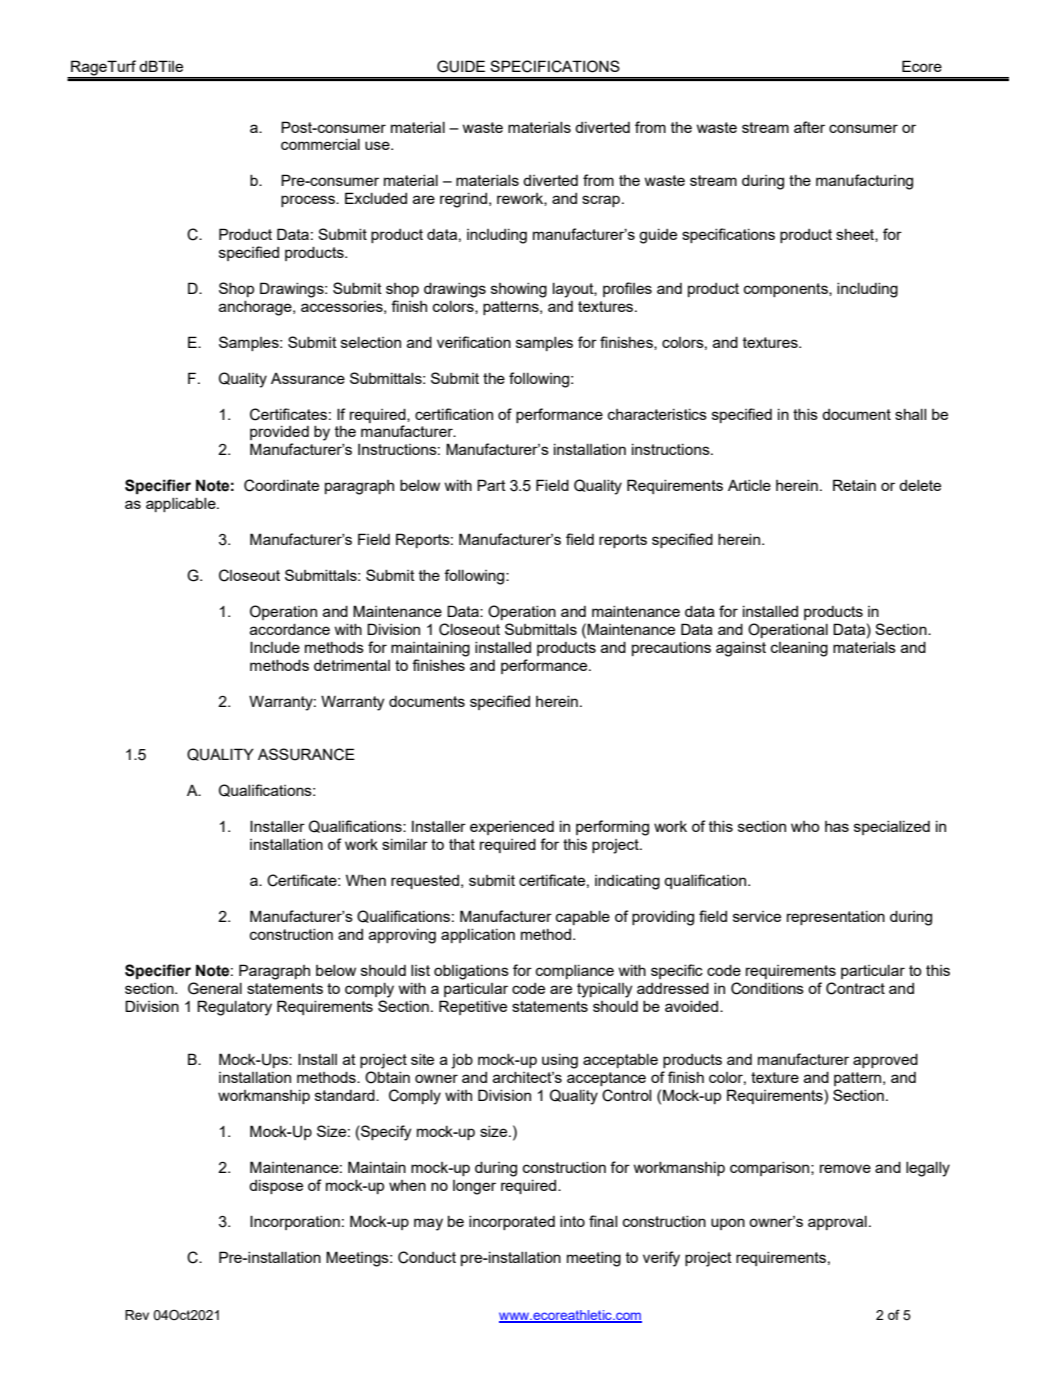  I want to click on cleaning, so click(799, 649).
